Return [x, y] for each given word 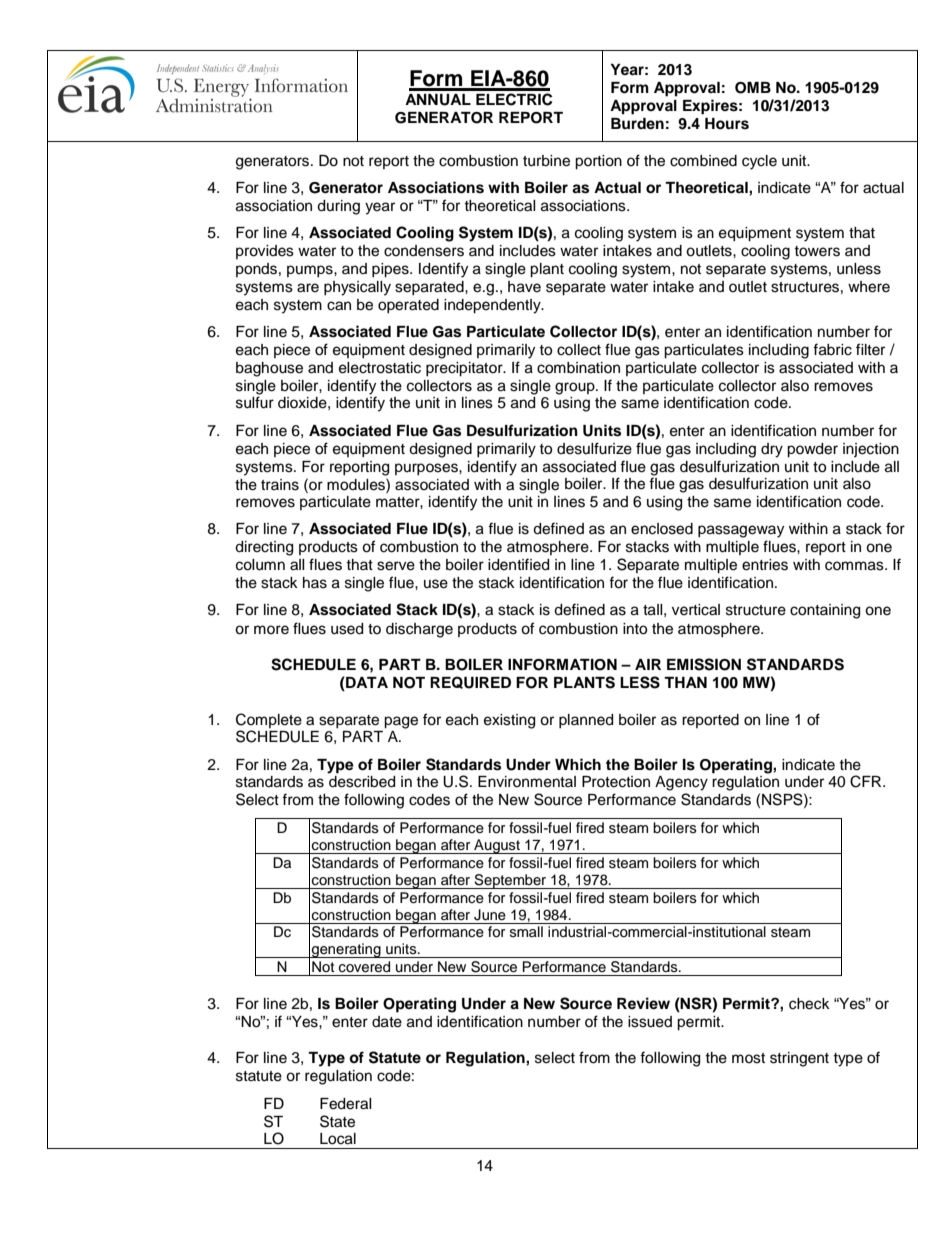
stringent [799, 1059]
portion [598, 162]
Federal [346, 1104]
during [338, 207]
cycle [759, 162]
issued [650, 1022]
